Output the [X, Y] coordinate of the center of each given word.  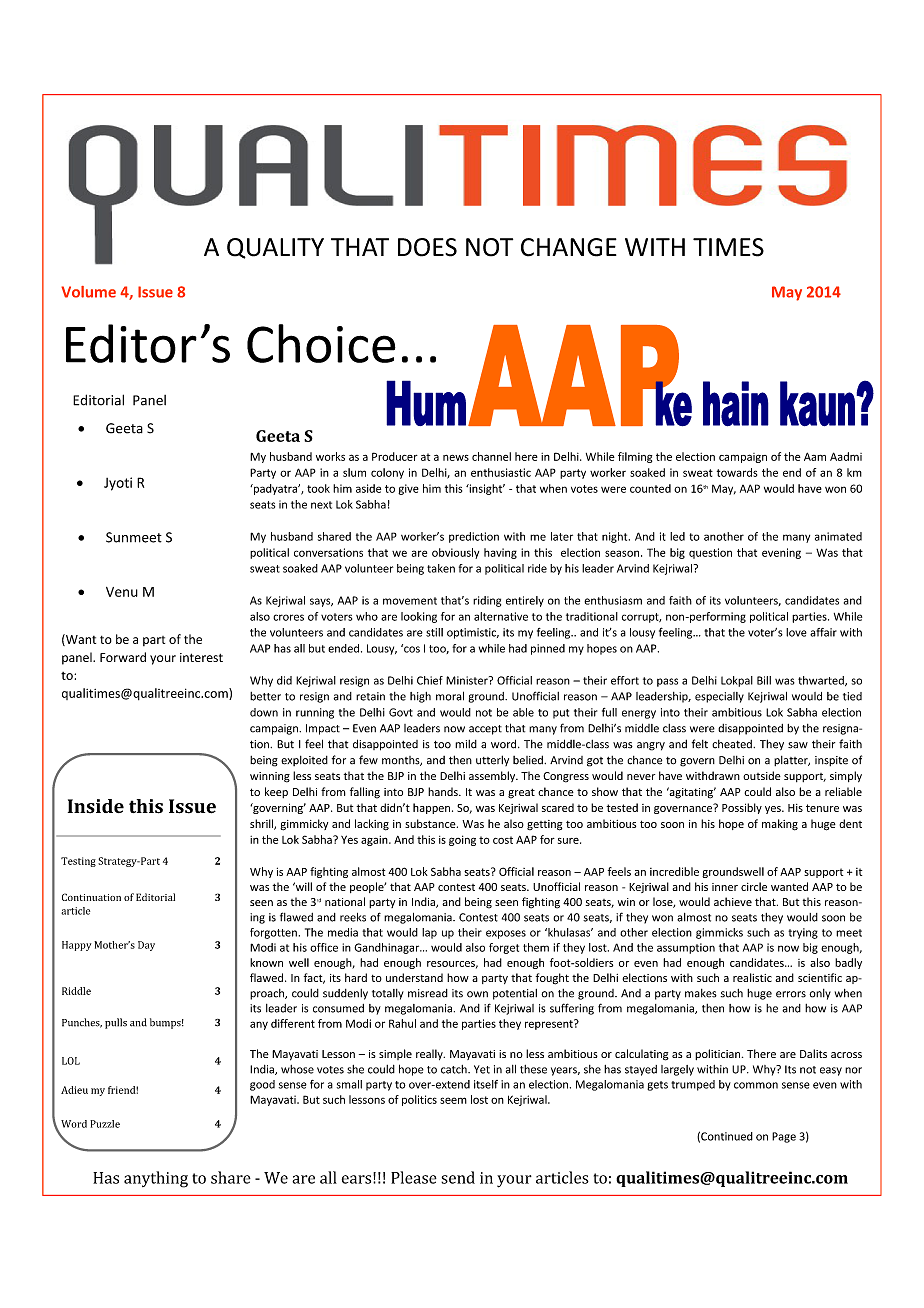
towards [737, 472]
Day [146, 946]
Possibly [742, 808]
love [796, 632]
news [456, 458]
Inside [96, 806]
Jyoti [118, 484]
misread [428, 993]
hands [444, 791]
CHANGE [569, 247]
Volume [88, 292]
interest [201, 657]
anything [156, 1179]
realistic [752, 977]
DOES [427, 247]
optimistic [473, 633]
